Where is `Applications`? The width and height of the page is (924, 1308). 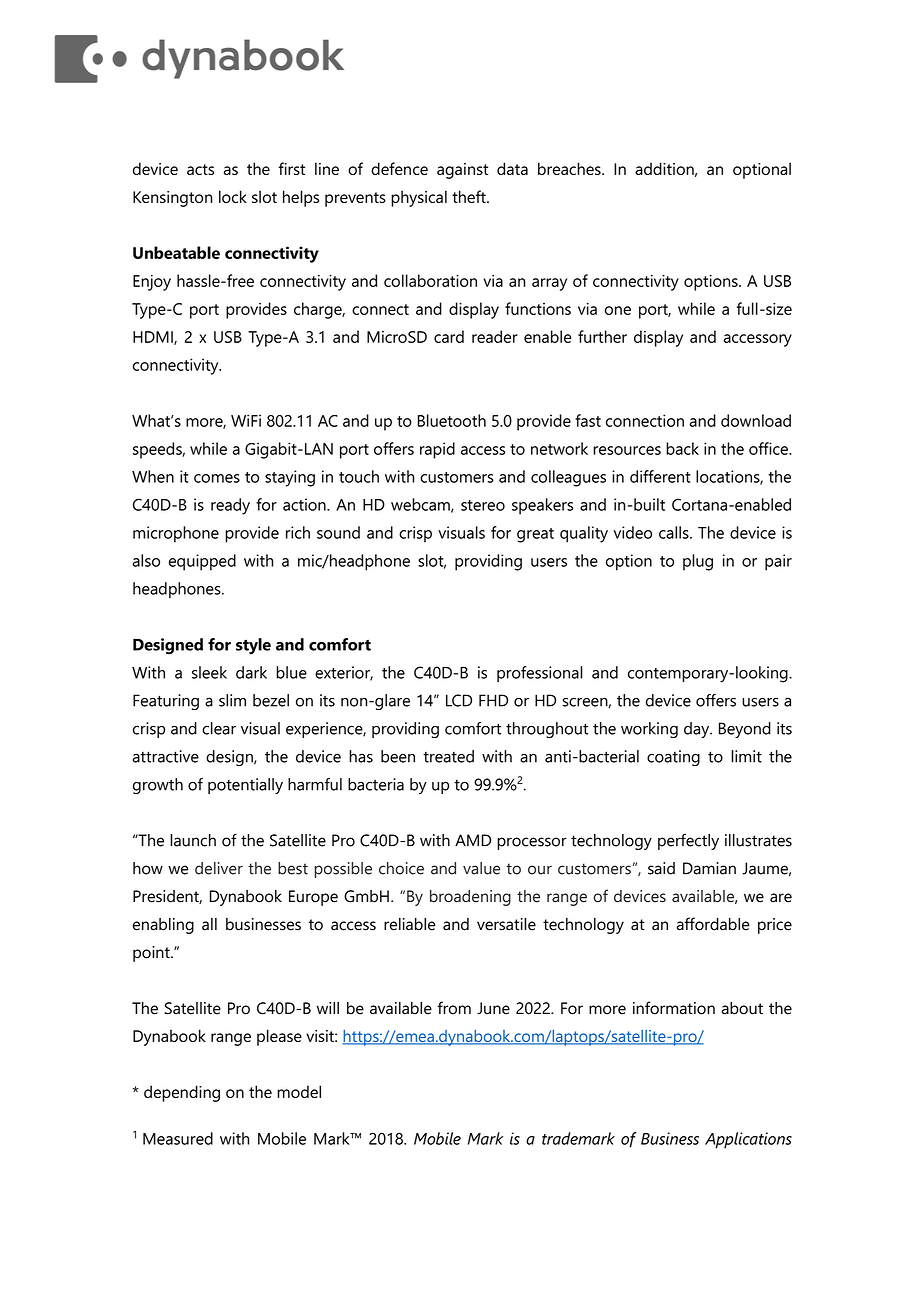
Applications is located at coordinates (748, 1140).
